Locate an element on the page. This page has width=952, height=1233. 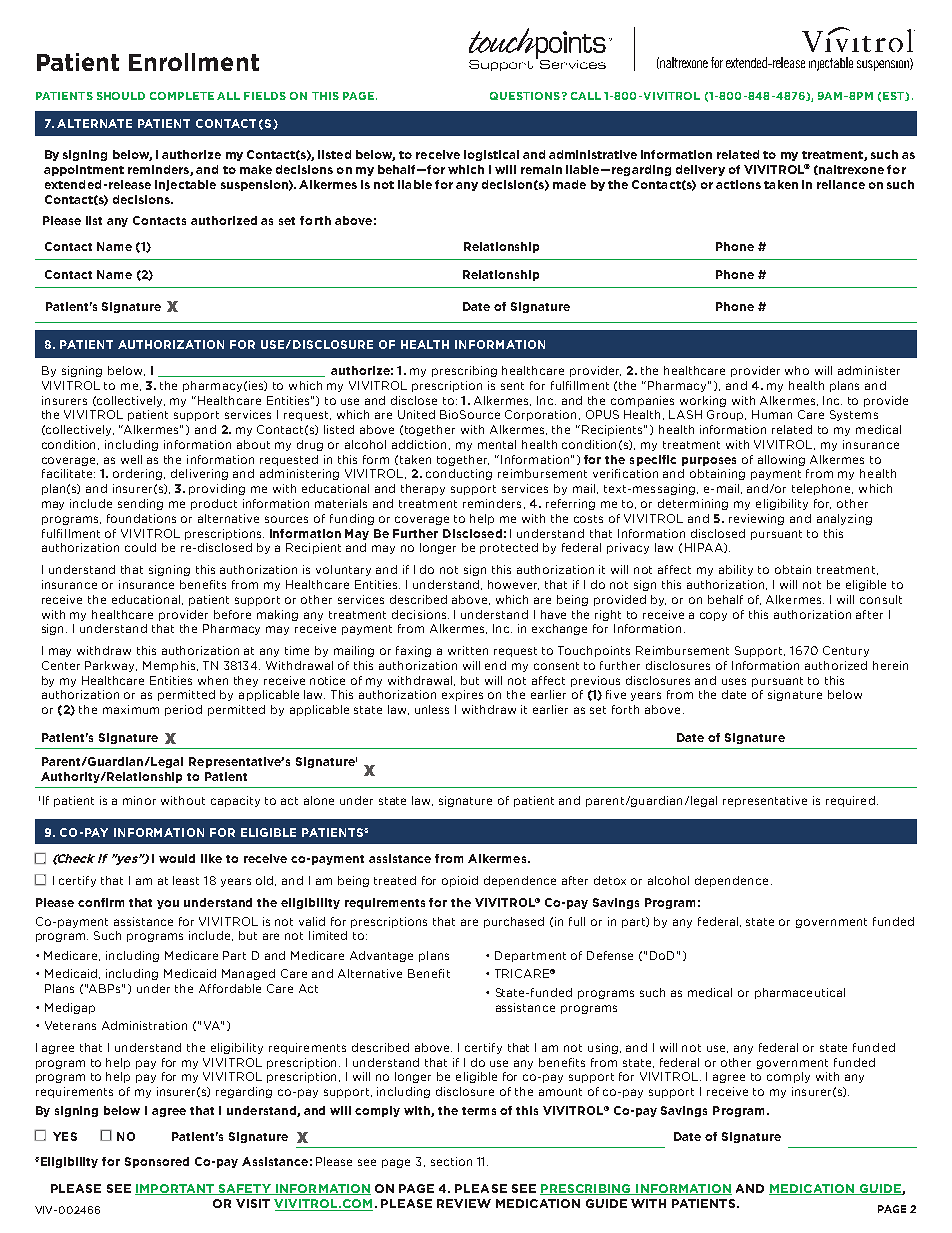
required is located at coordinates (850, 801).
